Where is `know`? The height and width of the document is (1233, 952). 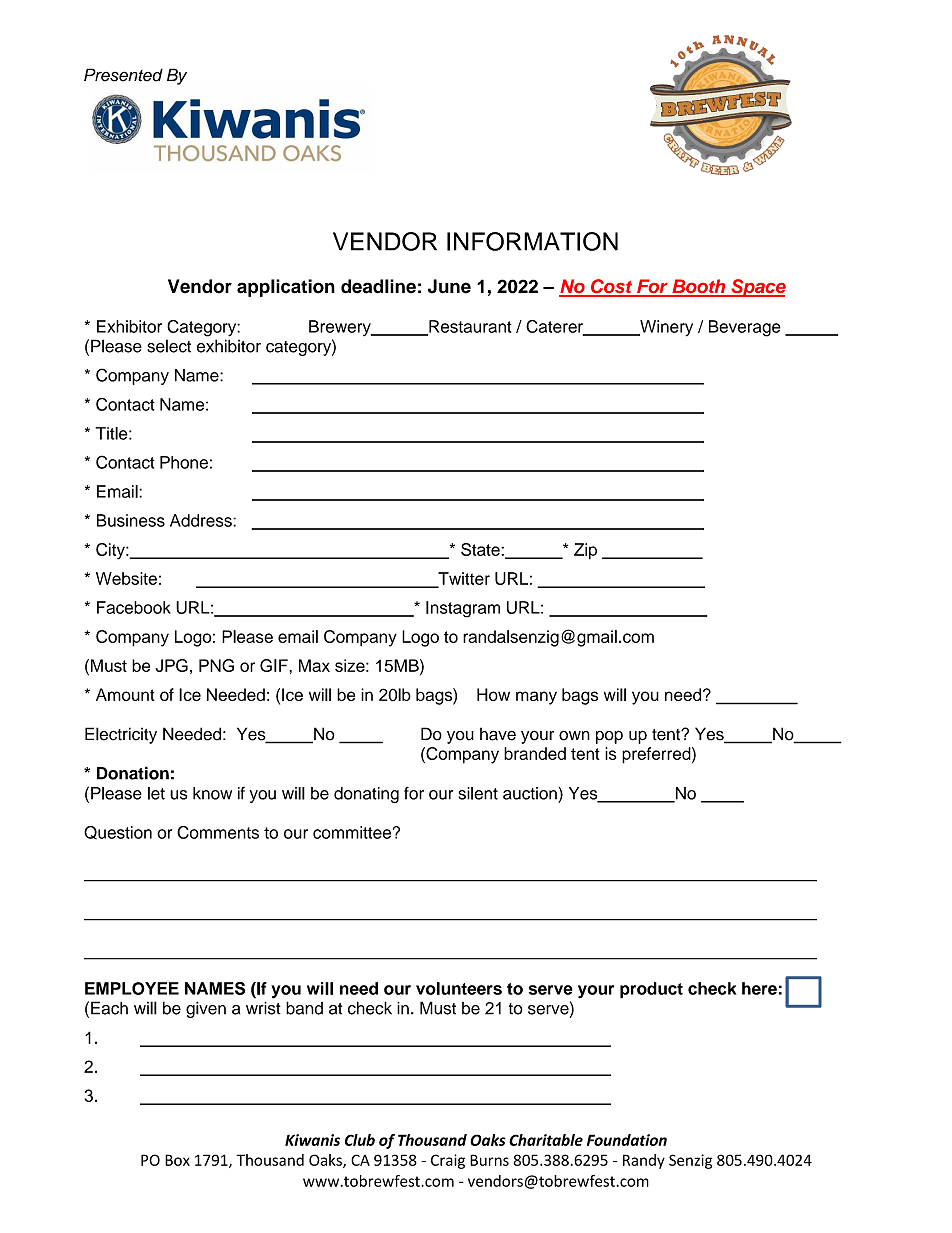
know is located at coordinates (212, 793).
